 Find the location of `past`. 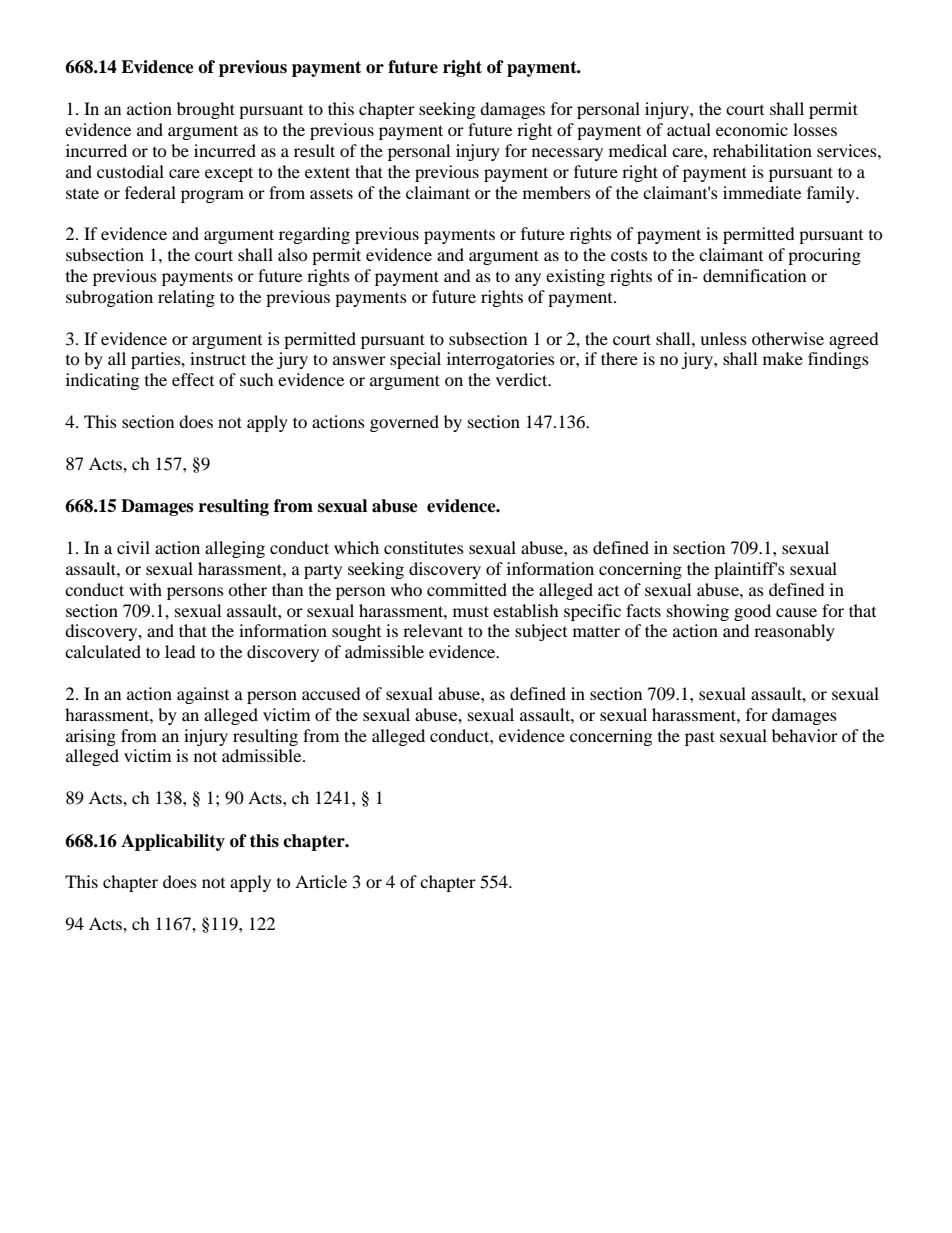

past is located at coordinates (700, 738).
